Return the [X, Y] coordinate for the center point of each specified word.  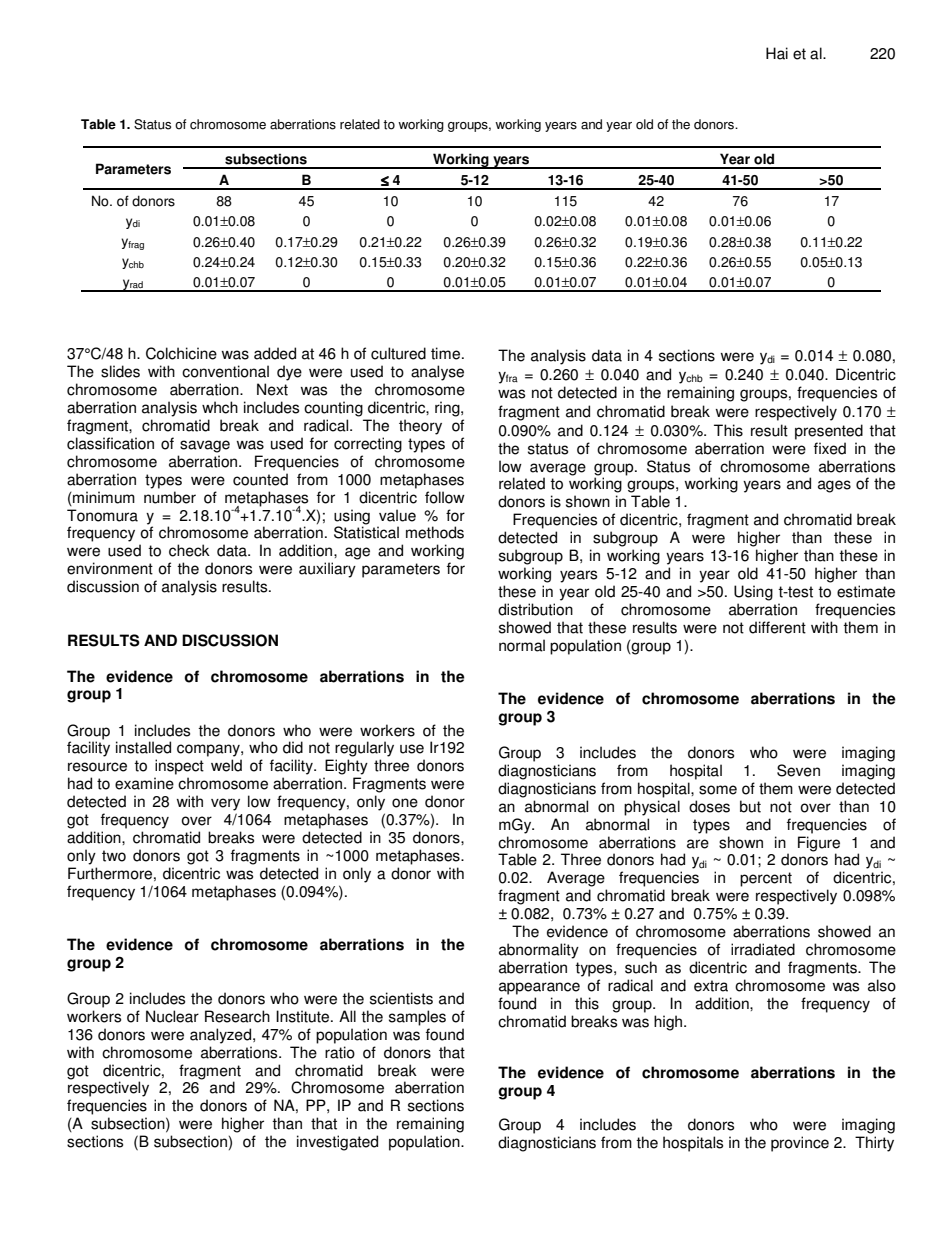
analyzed [222, 1036]
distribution [535, 609]
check [189, 550]
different [777, 627]
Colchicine [181, 353]
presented [829, 432]
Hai [777, 53]
